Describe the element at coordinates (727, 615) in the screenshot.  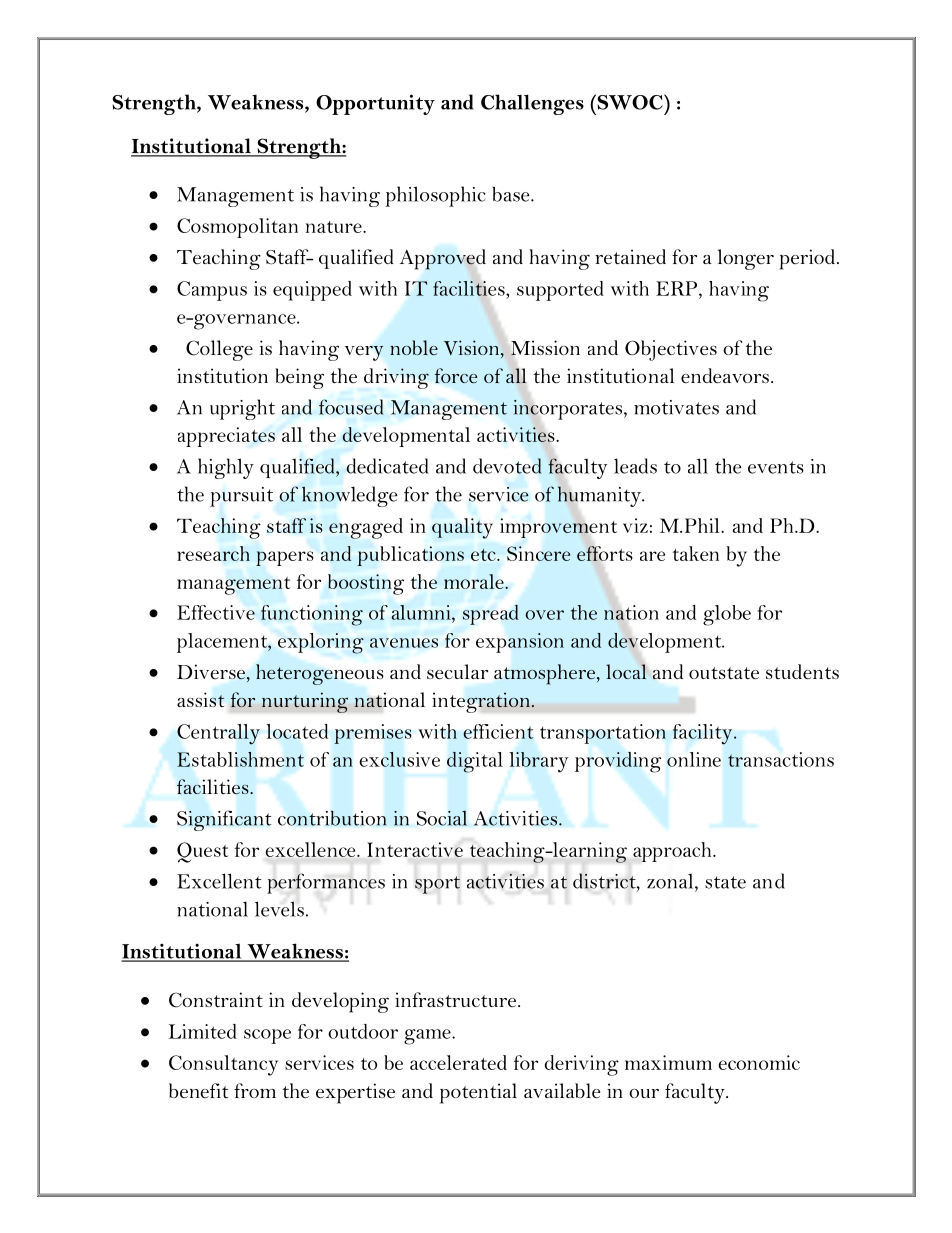
I see `globe` at that location.
